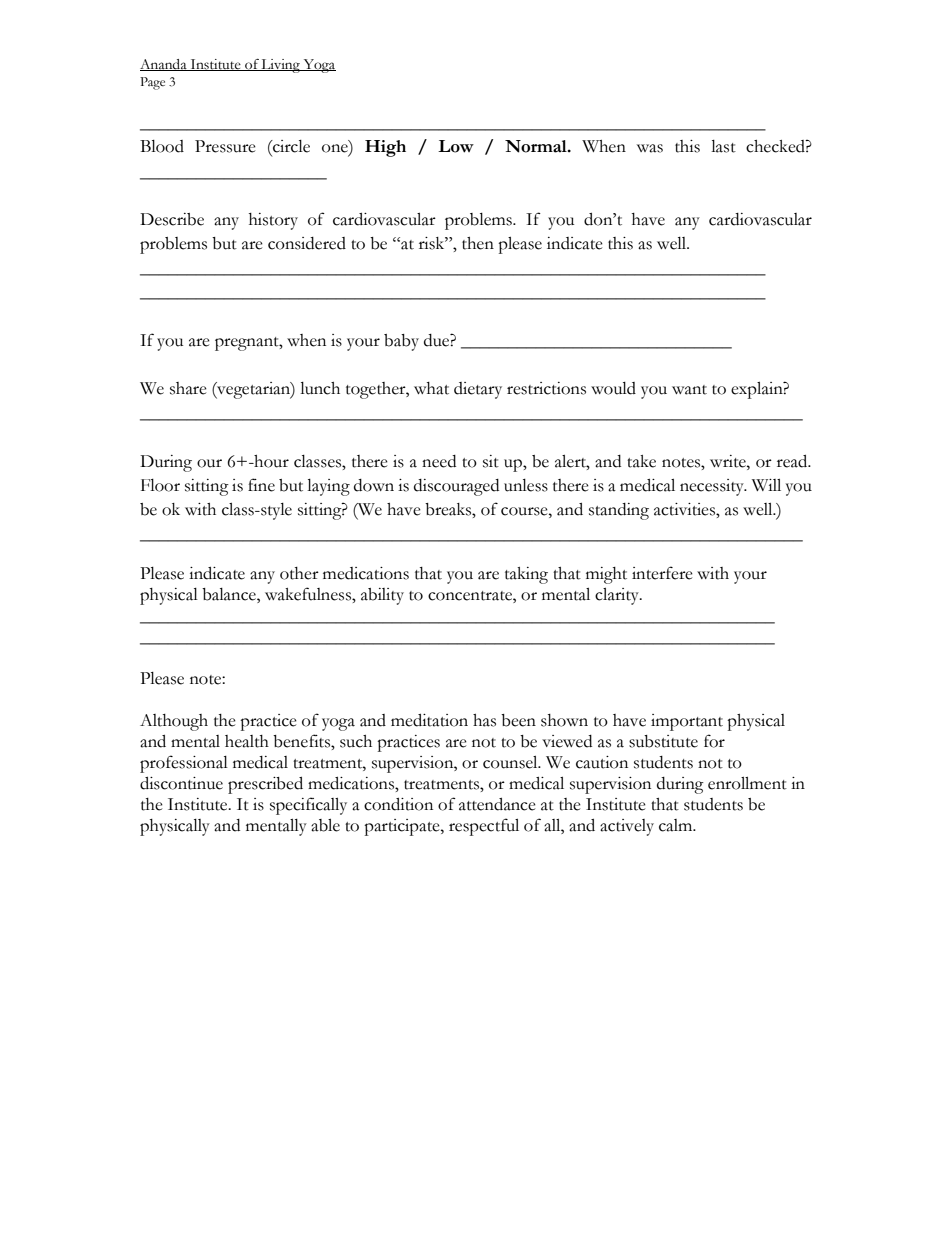 The height and width of the image is (1233, 952). Describe the element at coordinates (723, 146) in the image. I see `last` at that location.
